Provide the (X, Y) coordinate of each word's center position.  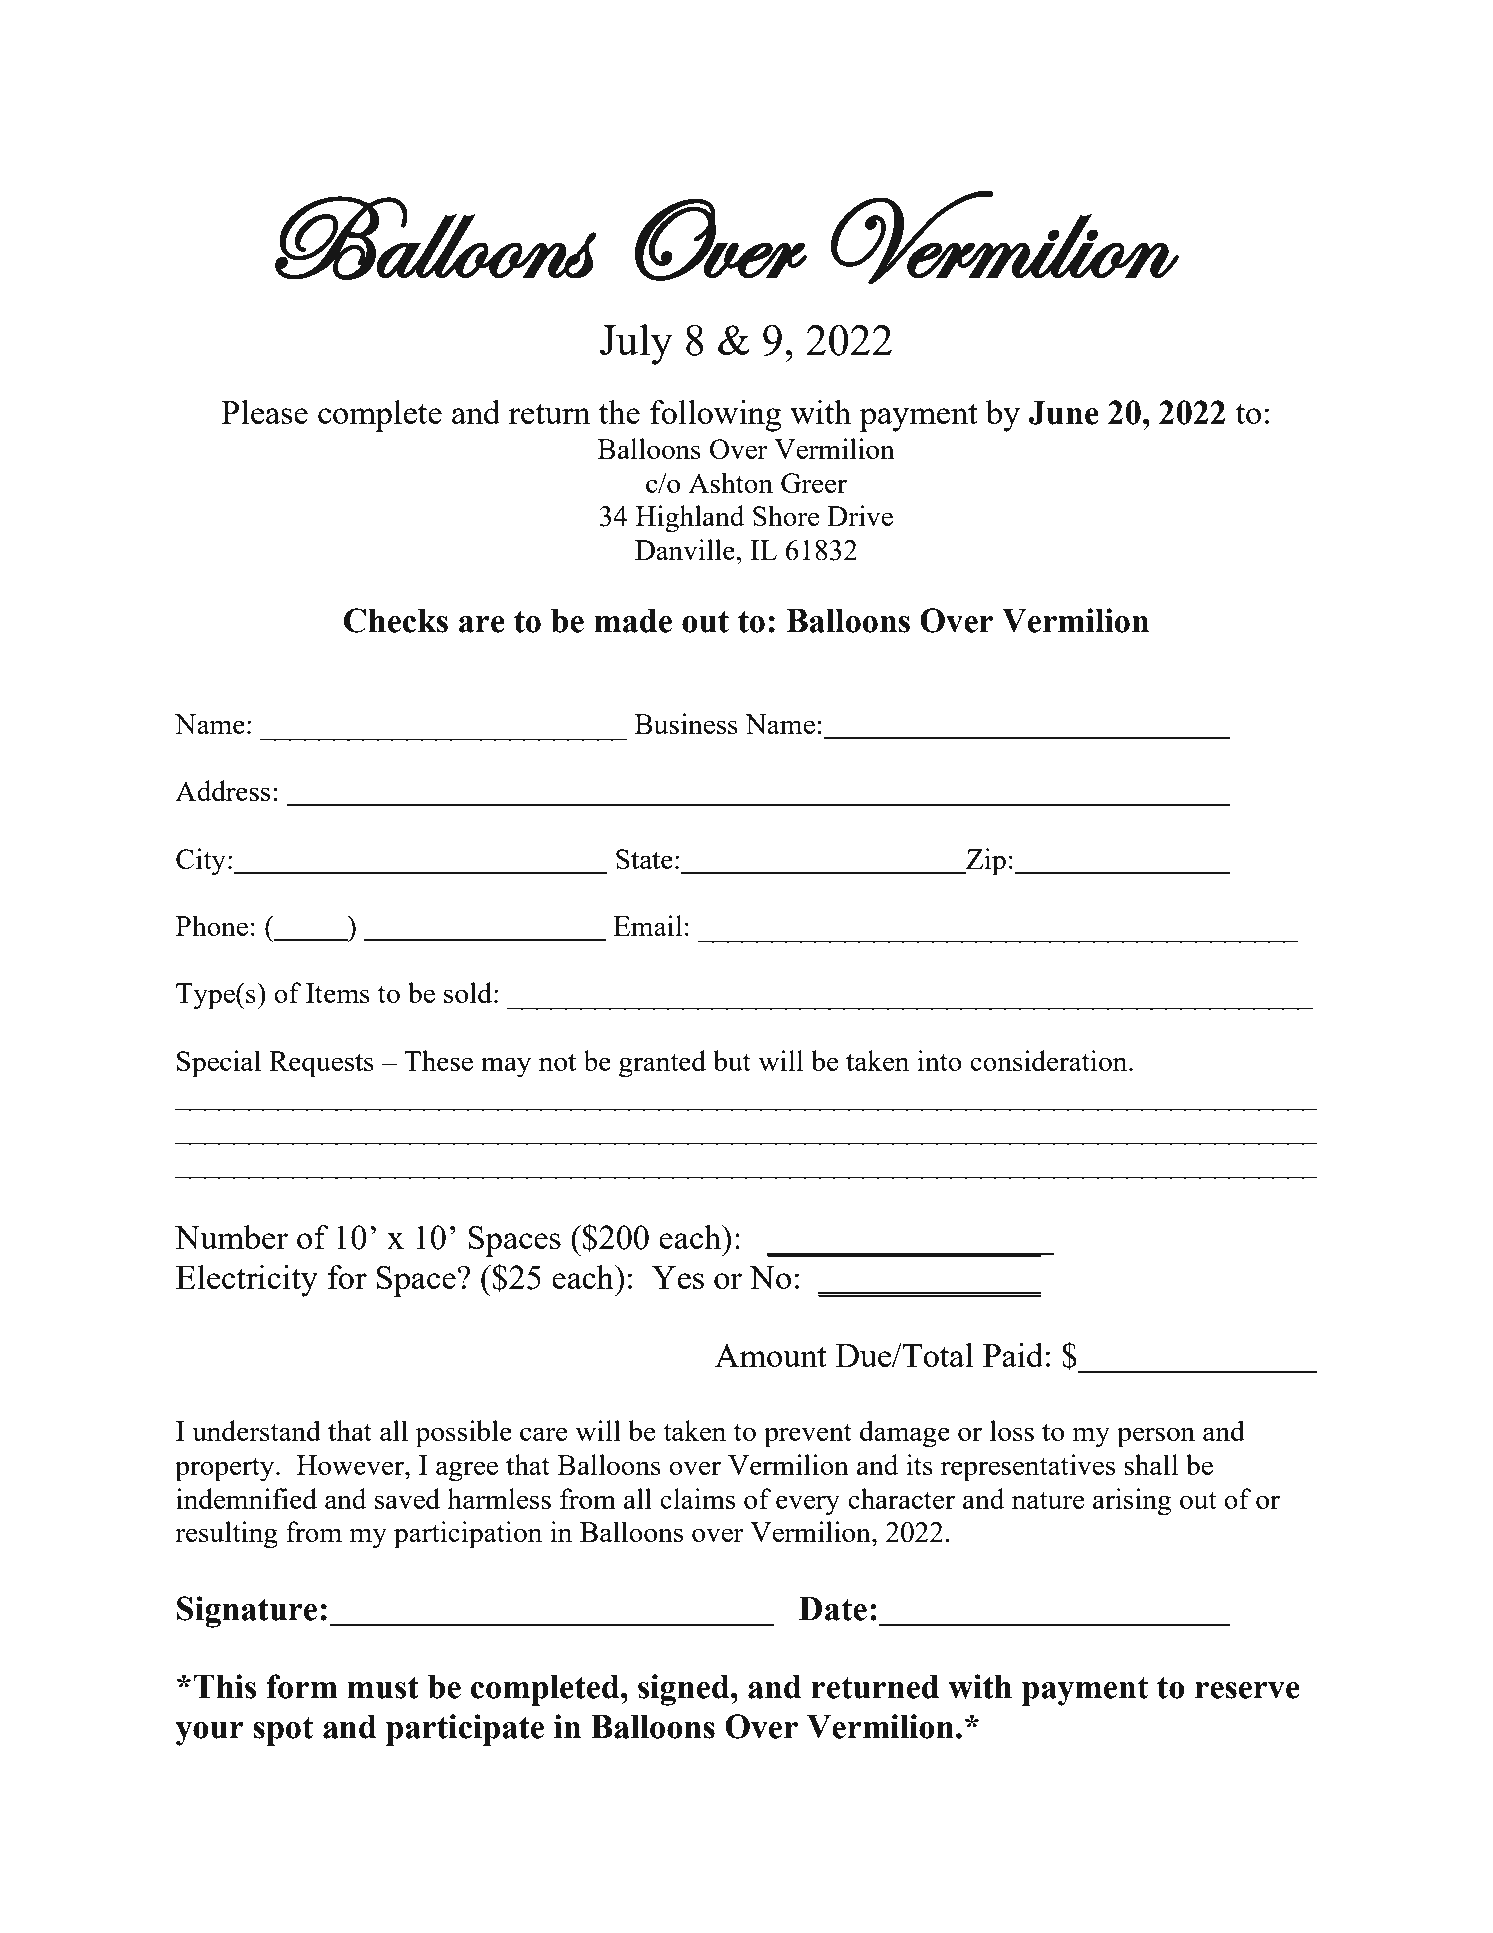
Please (264, 412)
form (302, 1686)
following (716, 416)
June (1064, 413)
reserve (1247, 1690)
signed (685, 1690)
